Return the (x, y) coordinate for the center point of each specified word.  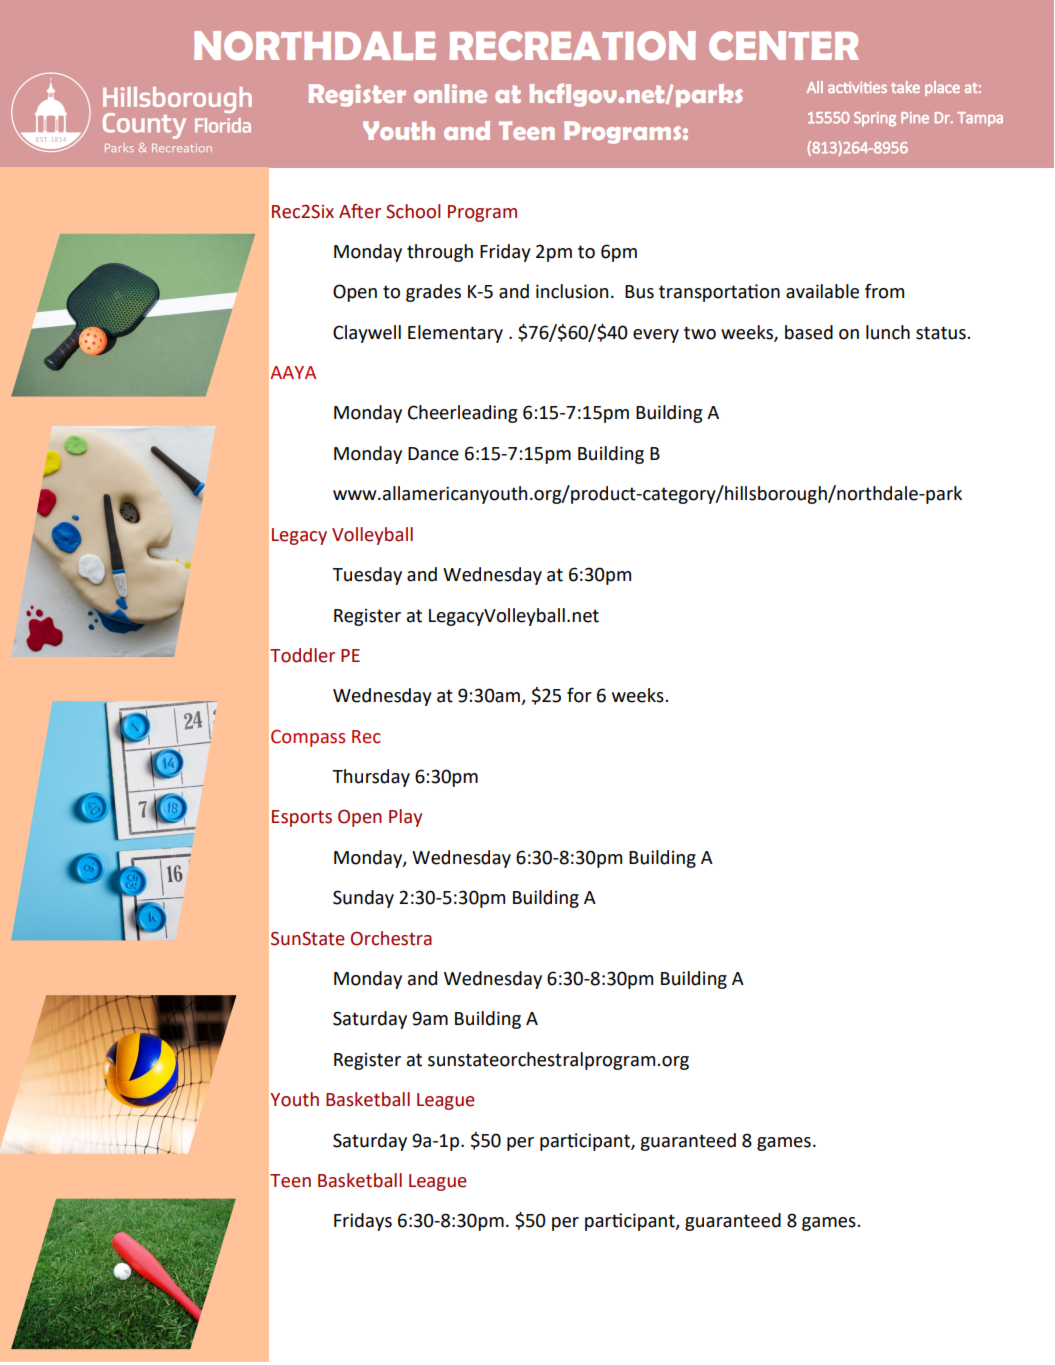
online (450, 93)
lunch (888, 332)
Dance (433, 454)
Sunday (363, 899)
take (905, 87)
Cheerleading (462, 414)
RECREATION (573, 46)
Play (405, 818)
